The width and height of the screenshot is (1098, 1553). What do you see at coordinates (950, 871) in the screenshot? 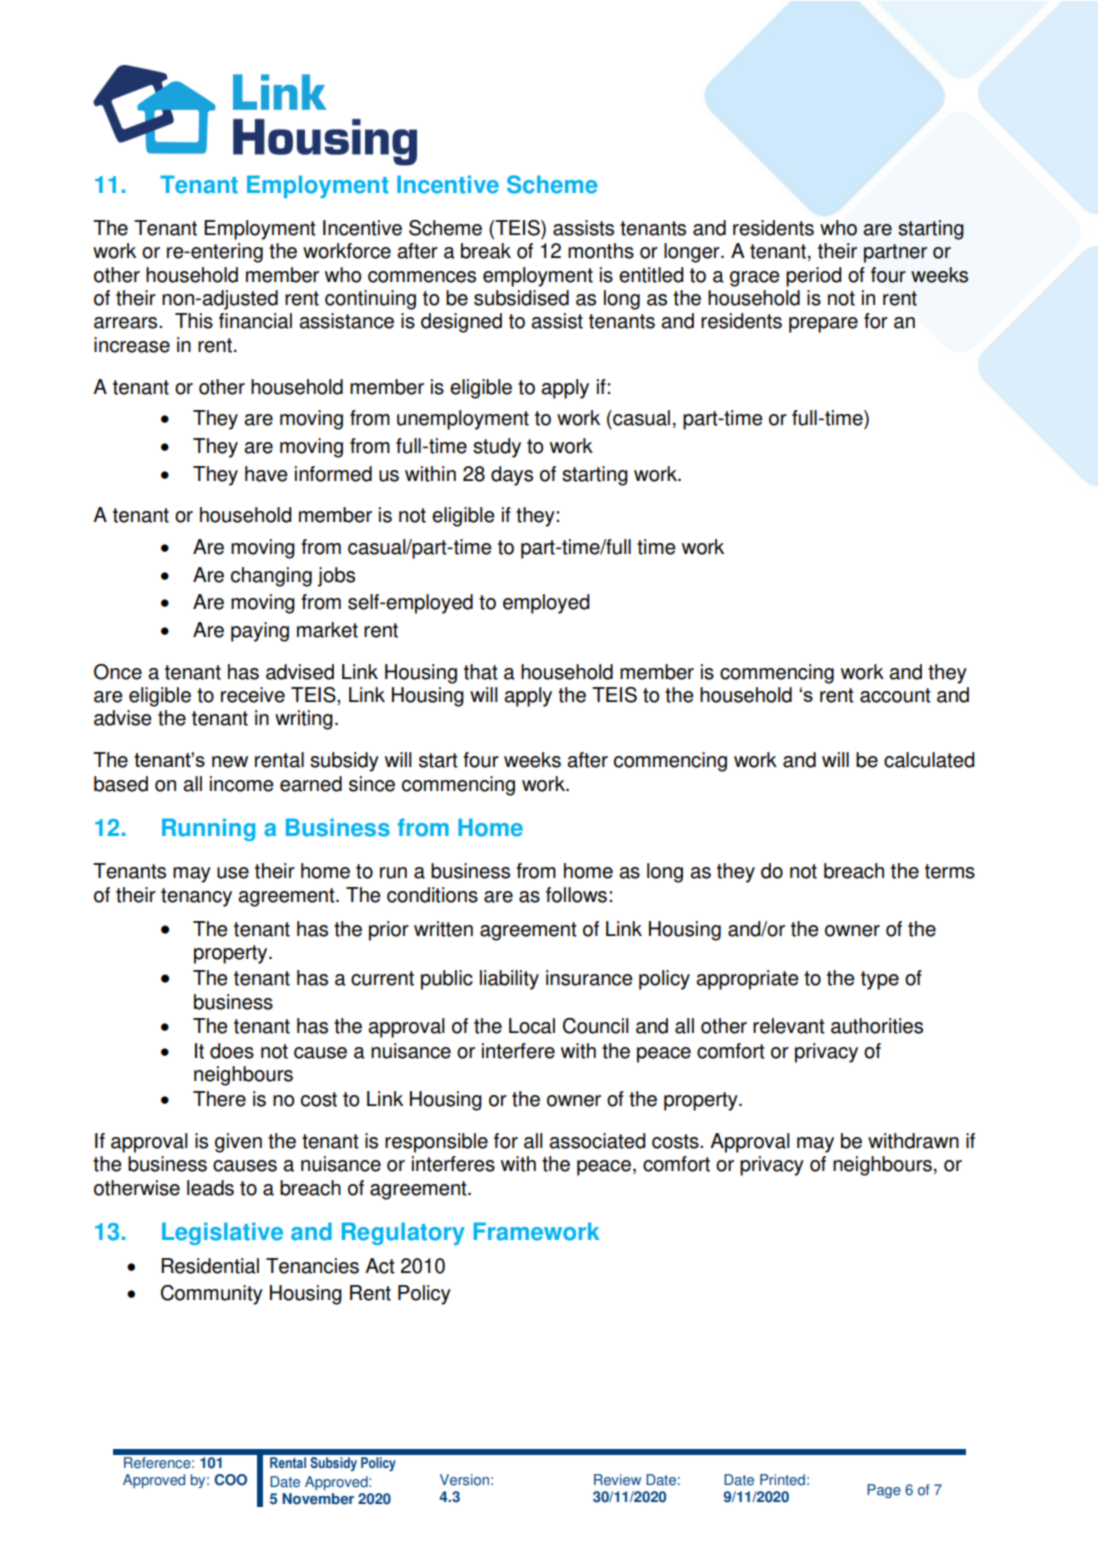
I see `terms` at bounding box center [950, 871].
